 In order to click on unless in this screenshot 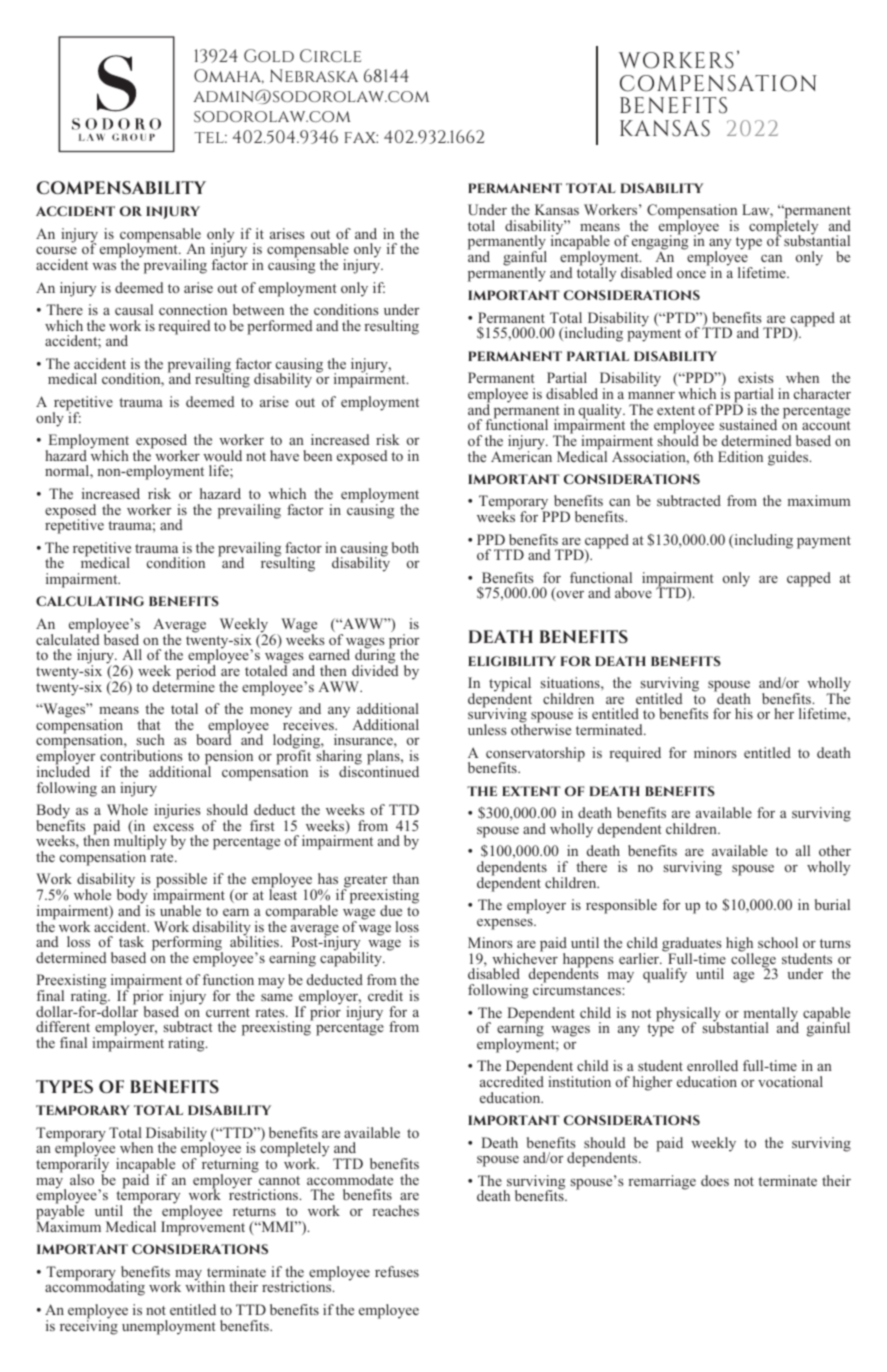, I will do `click(487, 729)`.
